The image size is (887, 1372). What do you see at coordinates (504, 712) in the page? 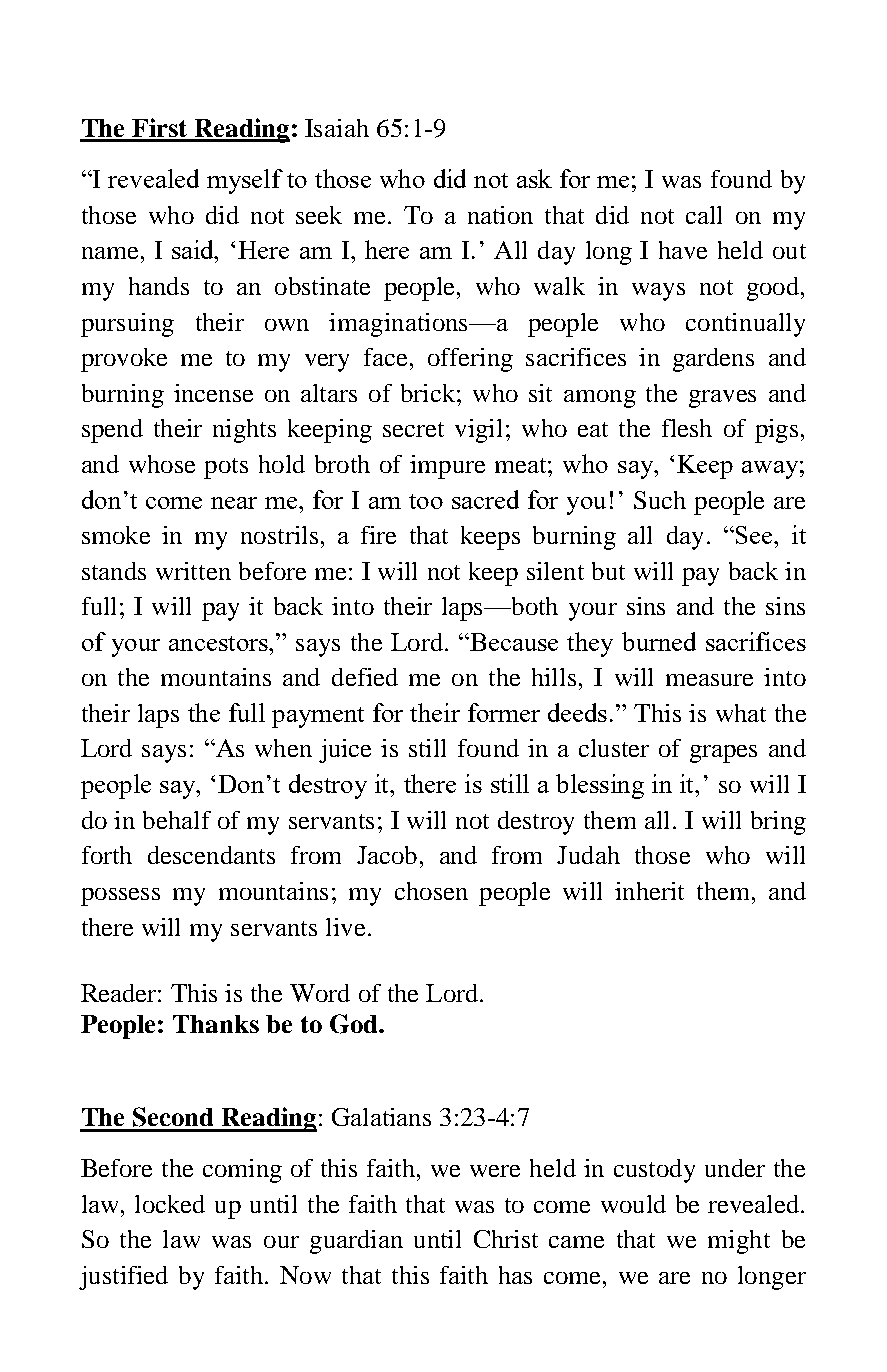
I see `former` at bounding box center [504, 712].
